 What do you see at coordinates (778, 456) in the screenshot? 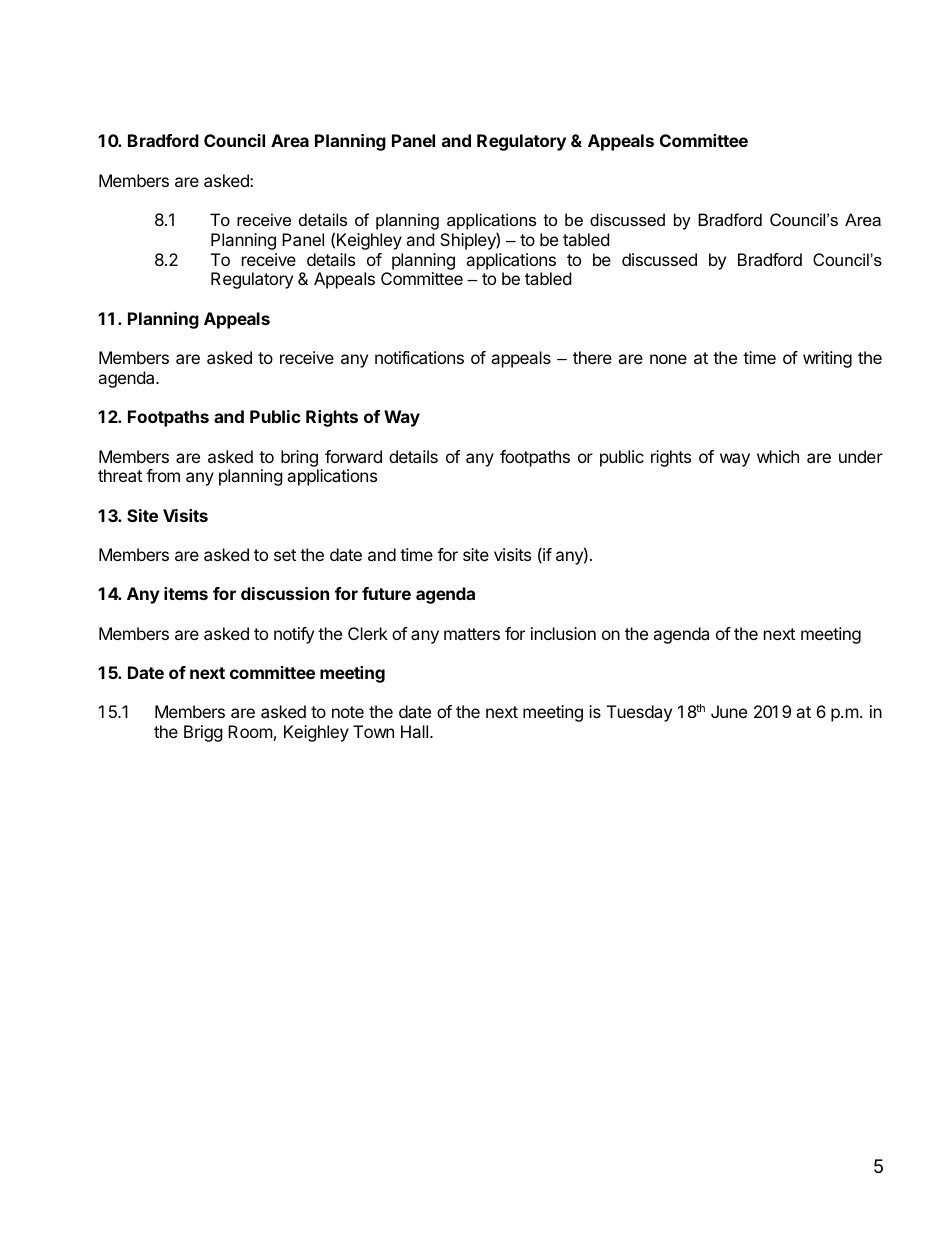
I see `which` at bounding box center [778, 456].
